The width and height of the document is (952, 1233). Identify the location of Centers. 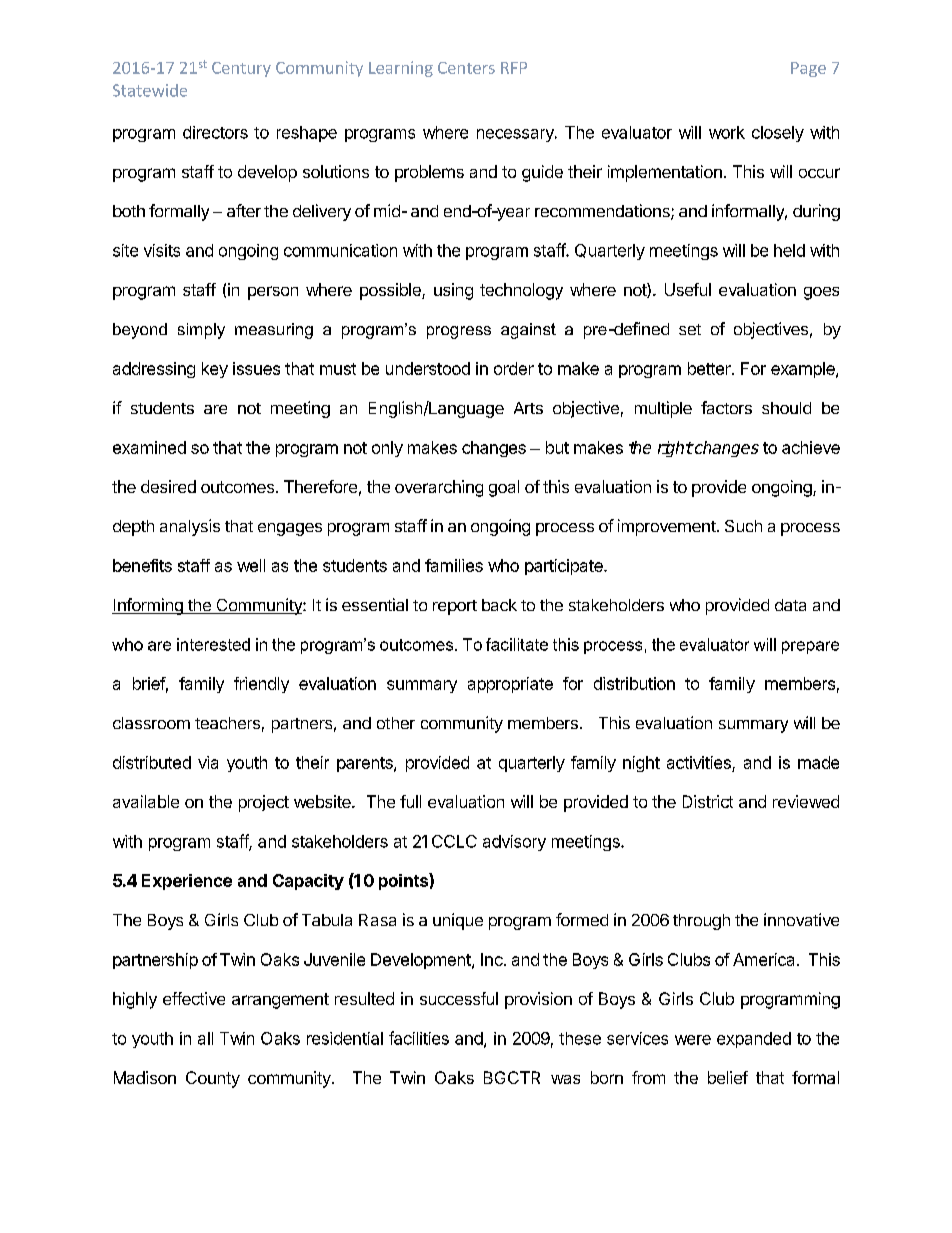
(466, 68).
